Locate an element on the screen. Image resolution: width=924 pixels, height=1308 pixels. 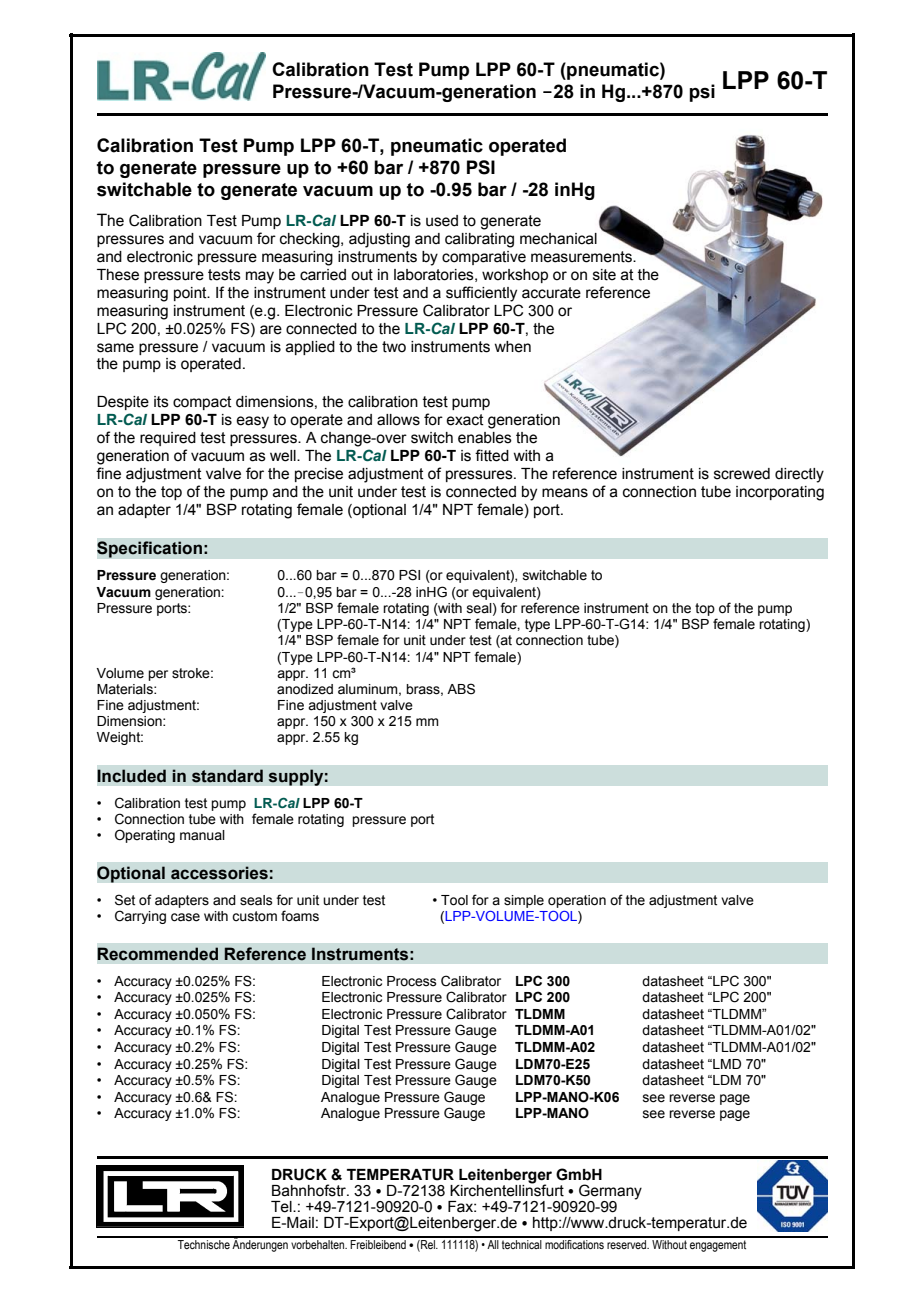
case is located at coordinates (185, 917).
